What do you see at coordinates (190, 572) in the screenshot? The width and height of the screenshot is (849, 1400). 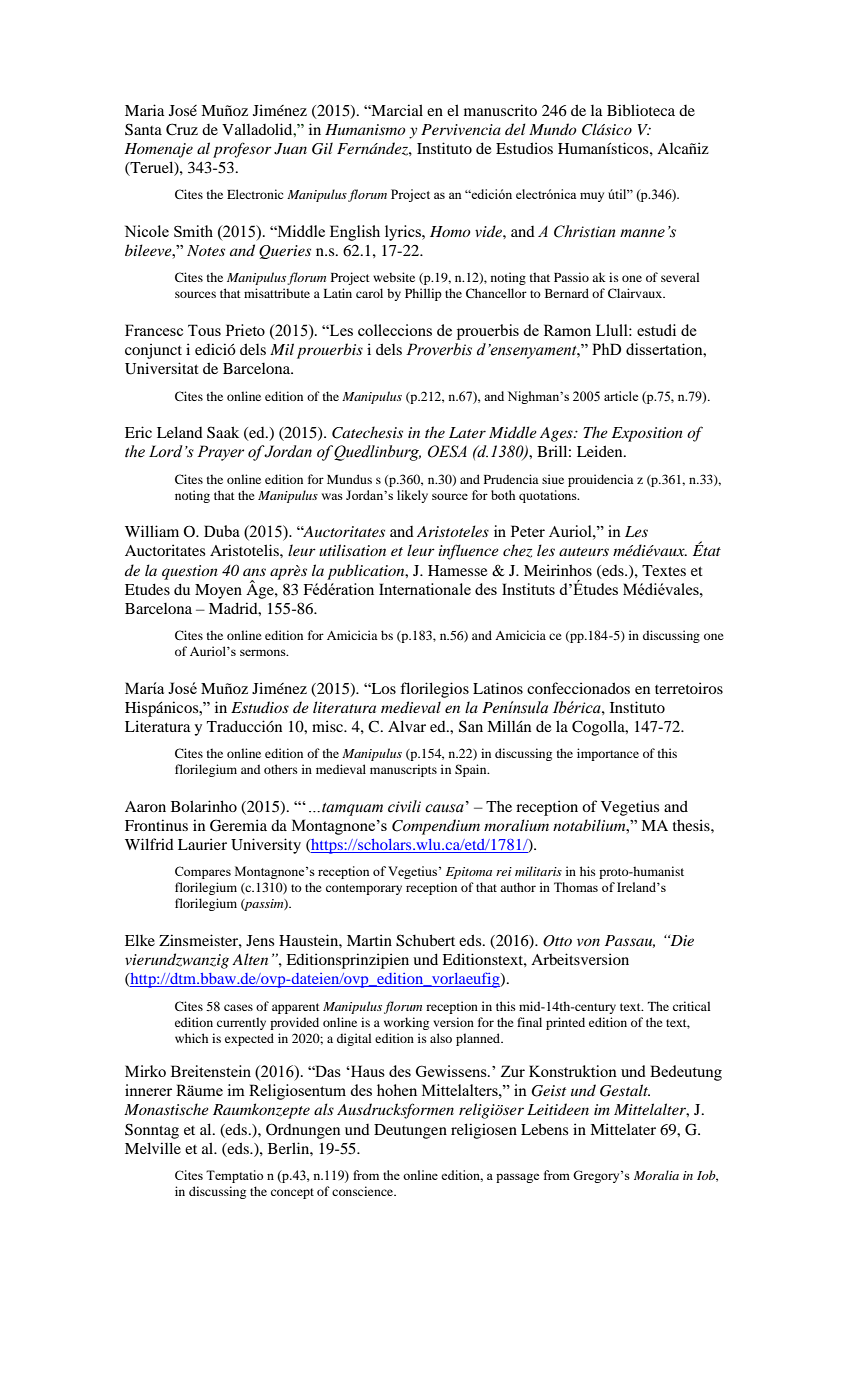 I see `question` at bounding box center [190, 572].
